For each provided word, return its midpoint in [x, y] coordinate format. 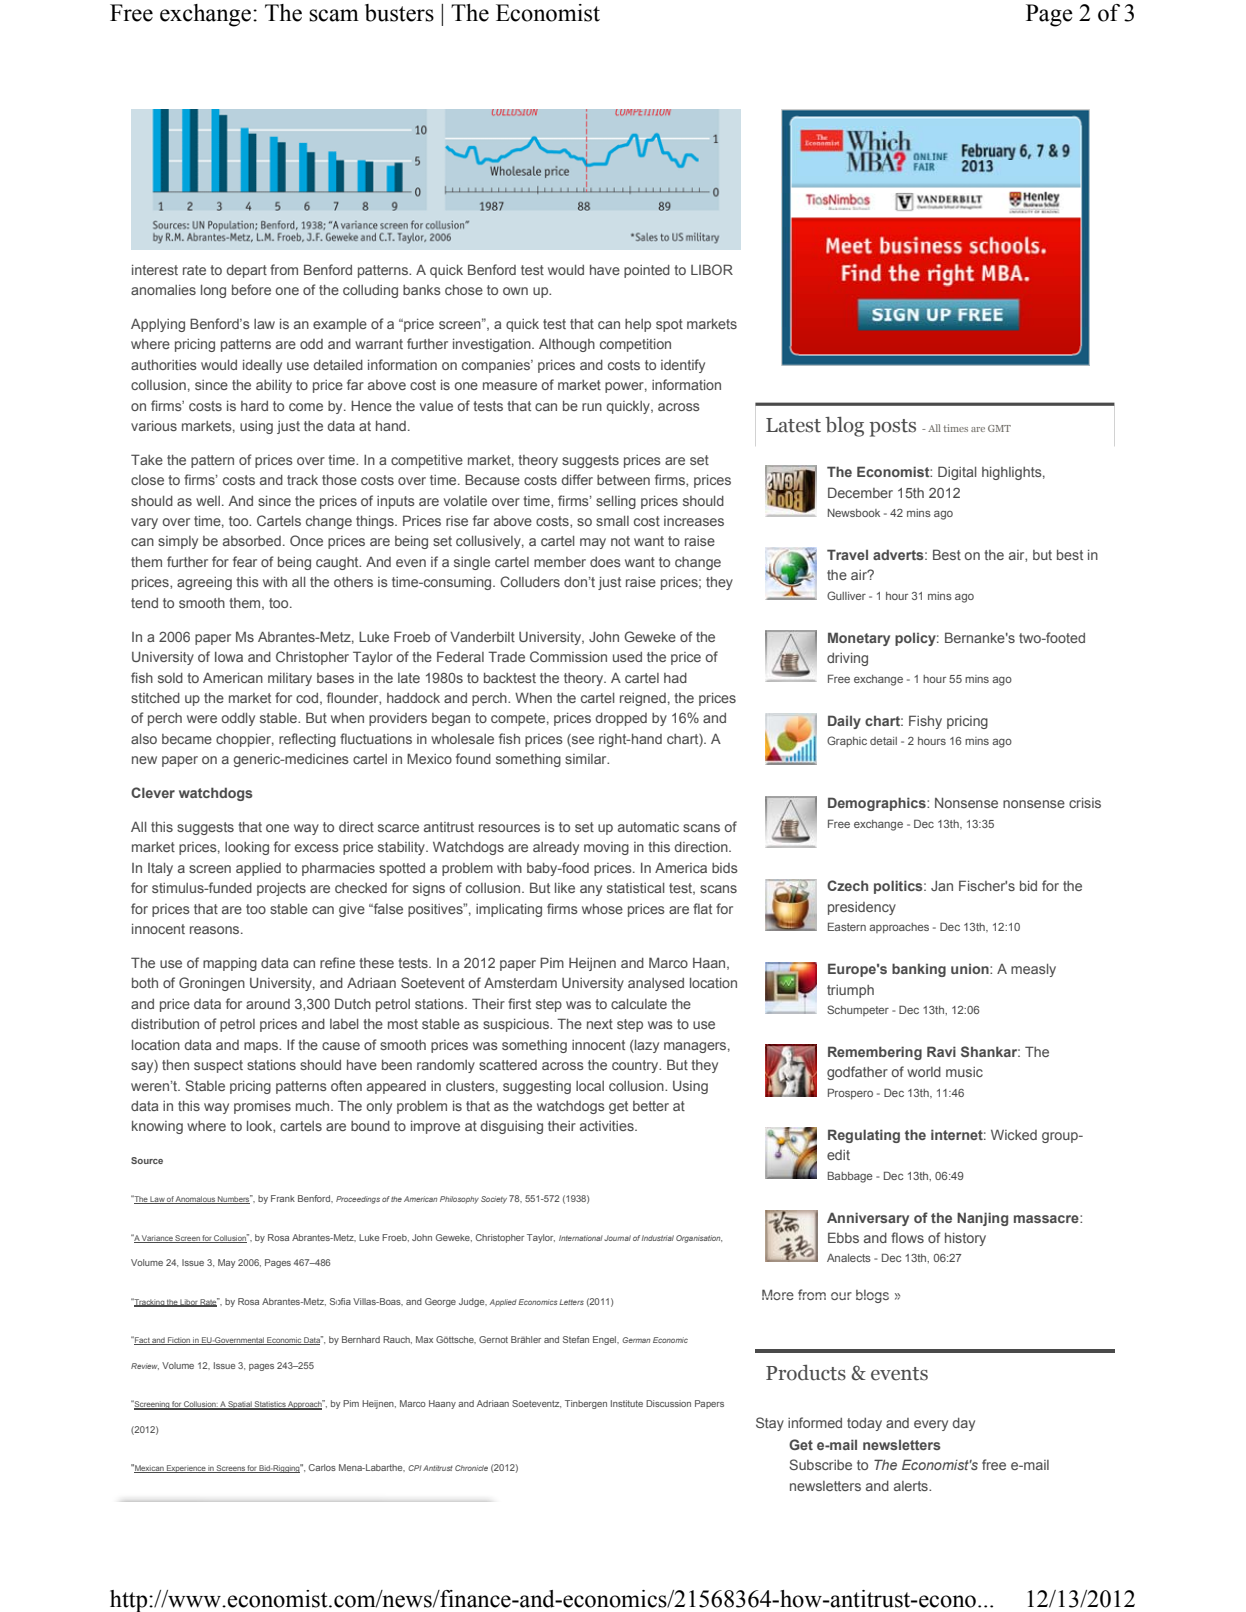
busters [399, 13]
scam [334, 15]
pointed [647, 271]
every [931, 1425]
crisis [1085, 803]
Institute [627, 1403]
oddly [238, 719]
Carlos [322, 1467]
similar [587, 759]
